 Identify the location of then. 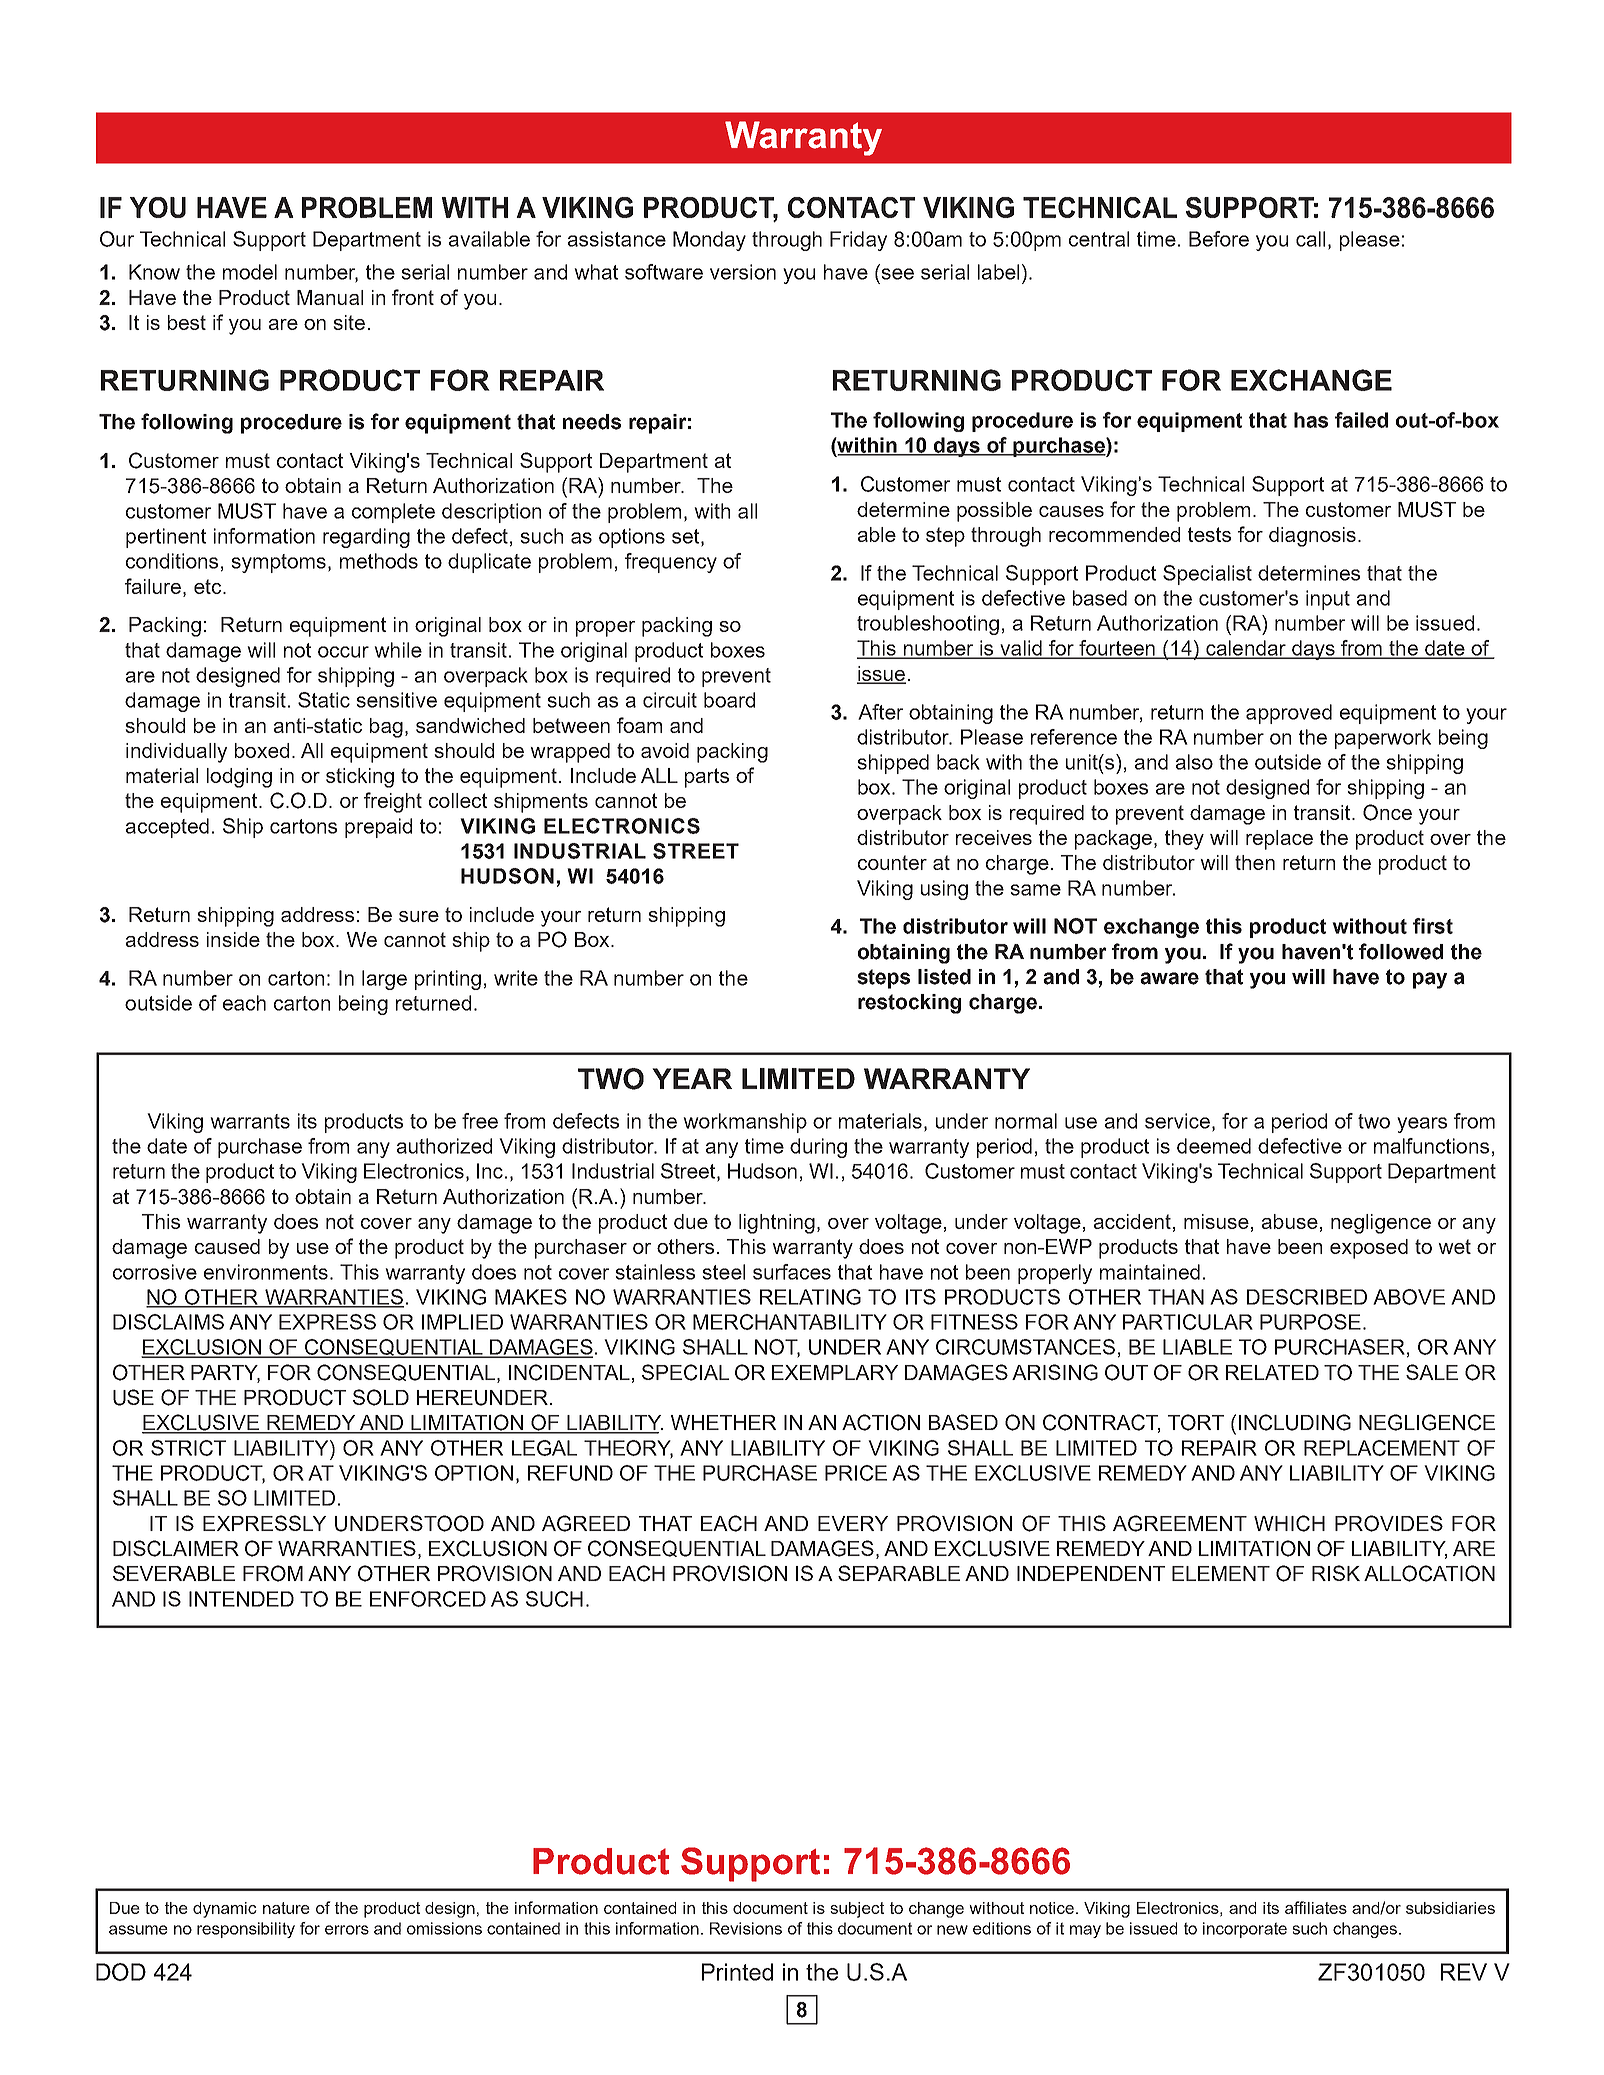
(1255, 862).
